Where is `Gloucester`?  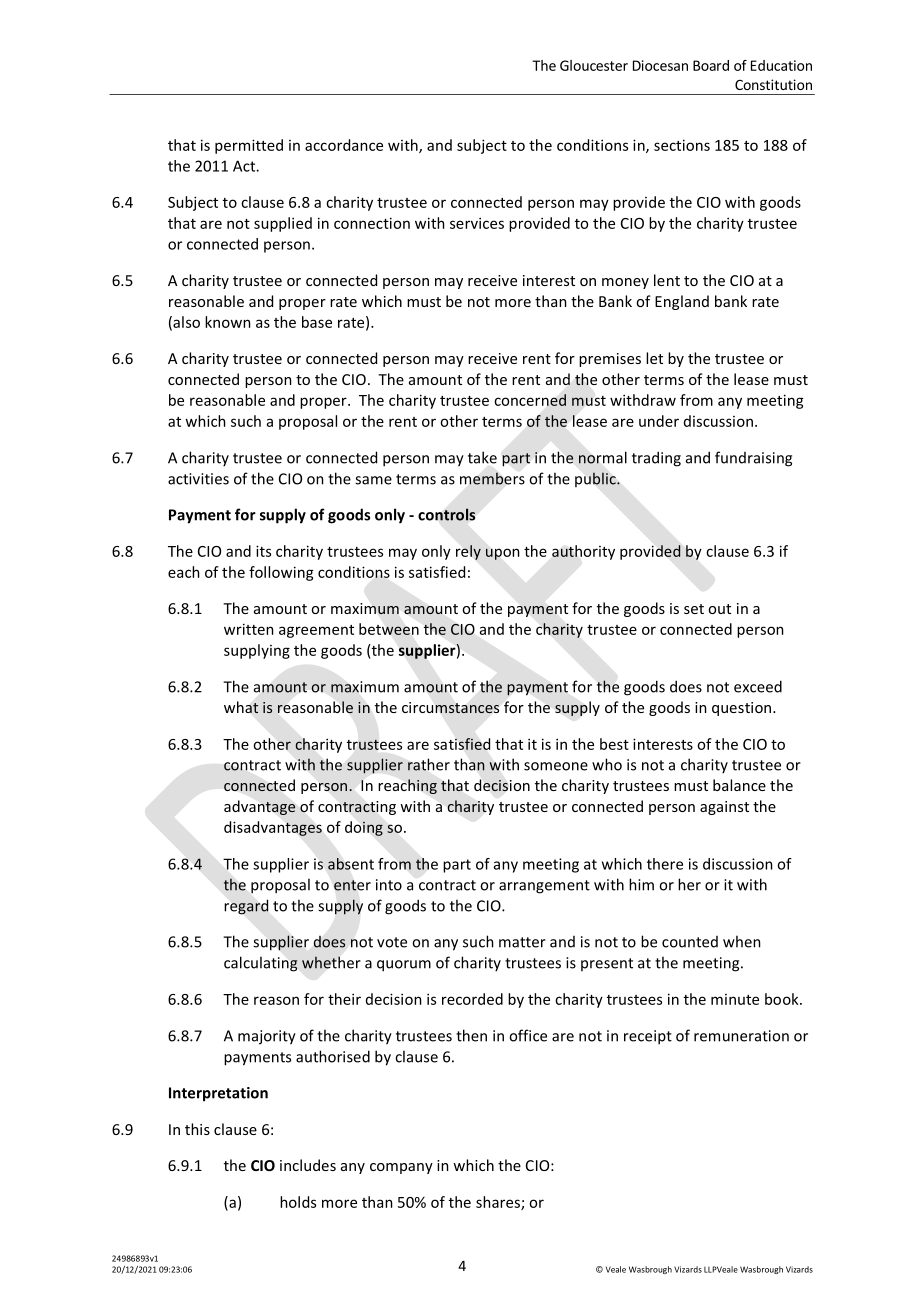 Gloucester is located at coordinates (594, 65).
